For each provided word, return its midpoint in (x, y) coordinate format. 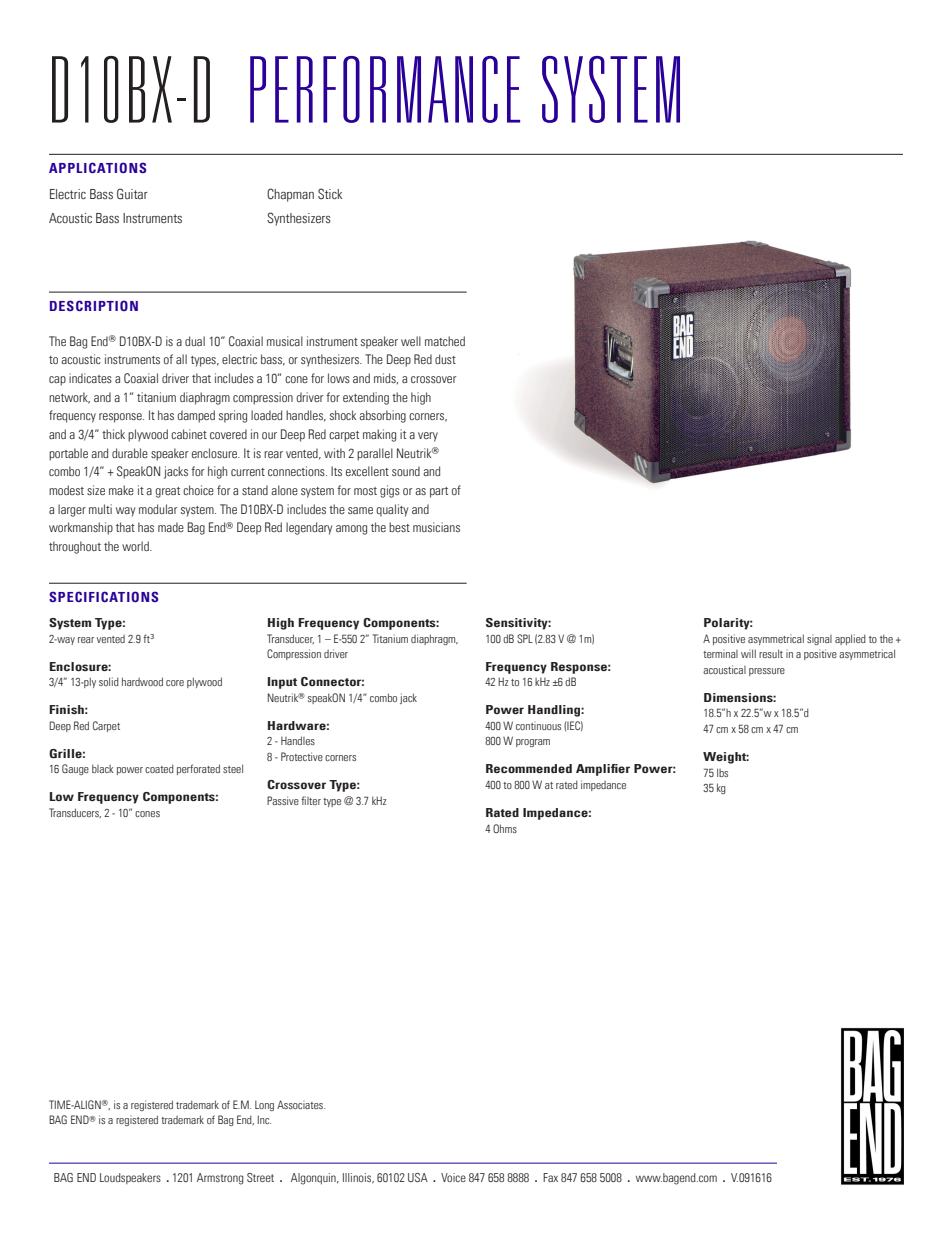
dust (445, 359)
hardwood (142, 681)
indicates (90, 378)
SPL (525, 638)
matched (445, 341)
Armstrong (220, 1179)
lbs (722, 772)
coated (159, 768)
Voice (453, 1177)
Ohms (505, 828)
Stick (330, 193)
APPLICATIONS (97, 167)
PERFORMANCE (385, 89)
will (748, 653)
